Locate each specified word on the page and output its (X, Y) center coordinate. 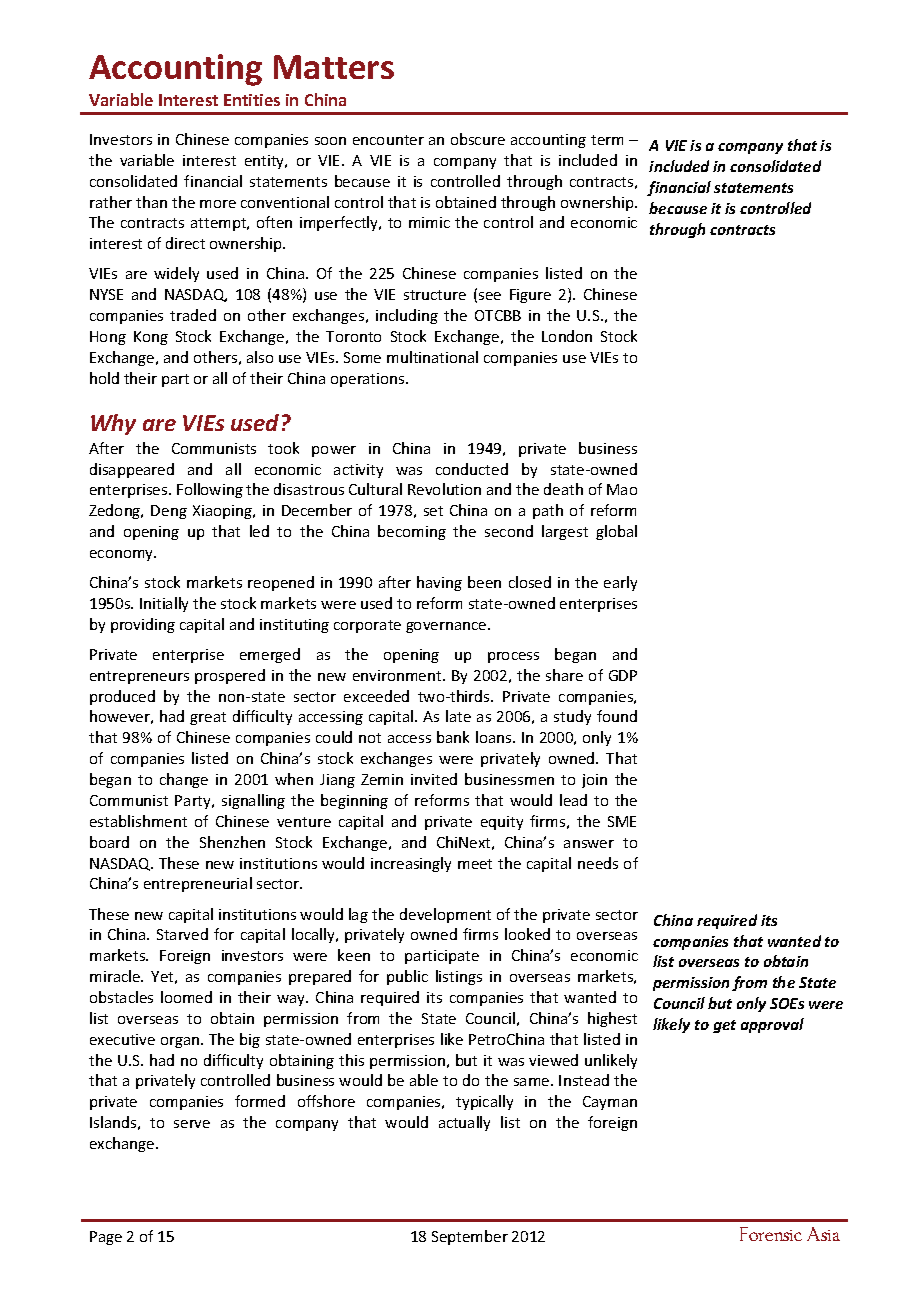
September (470, 1237)
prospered (230, 676)
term (607, 140)
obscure (478, 139)
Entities (252, 100)
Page (106, 1238)
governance (447, 627)
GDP (623, 675)
